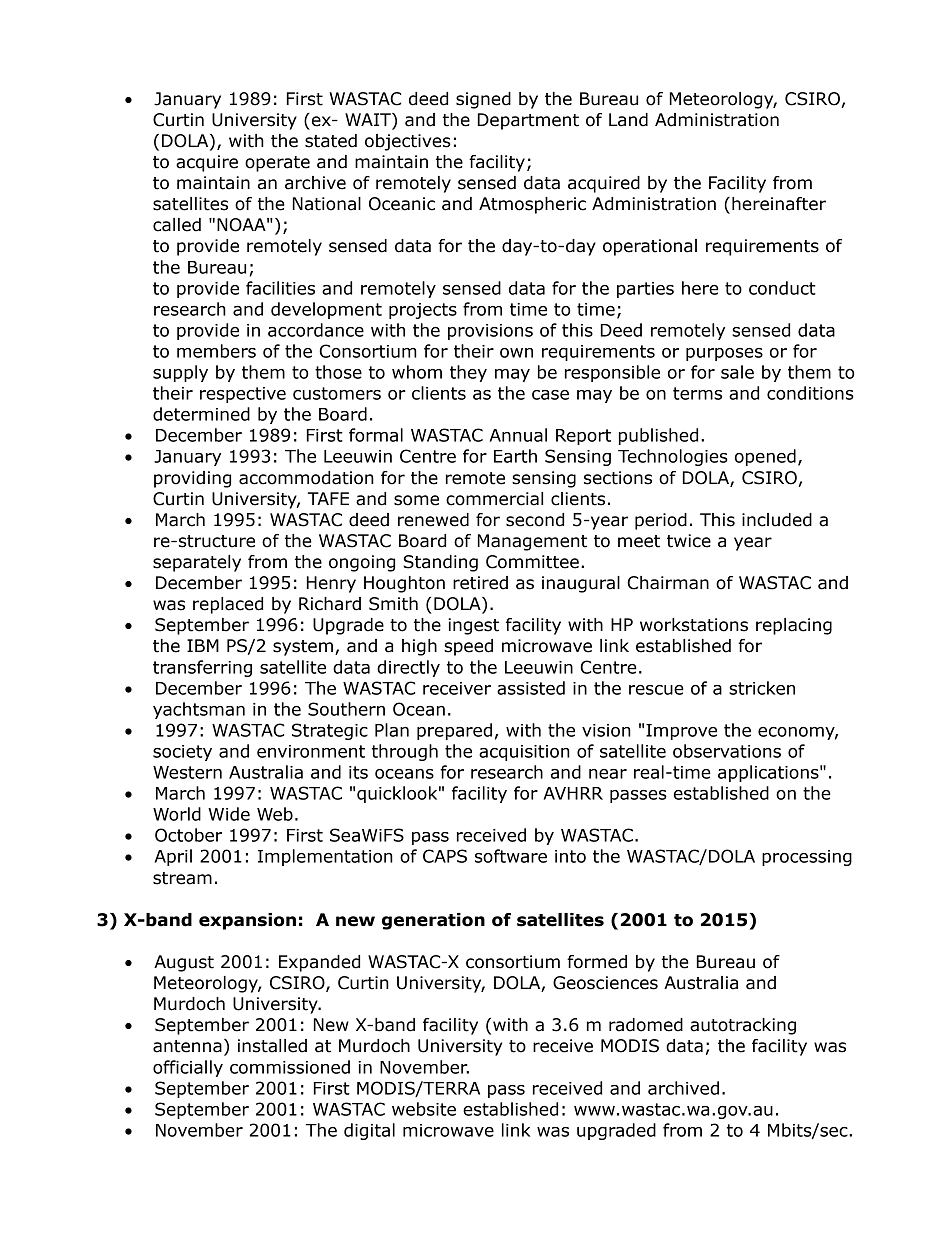 The height and width of the screenshot is (1233, 952). I want to click on stricken, so click(762, 688).
